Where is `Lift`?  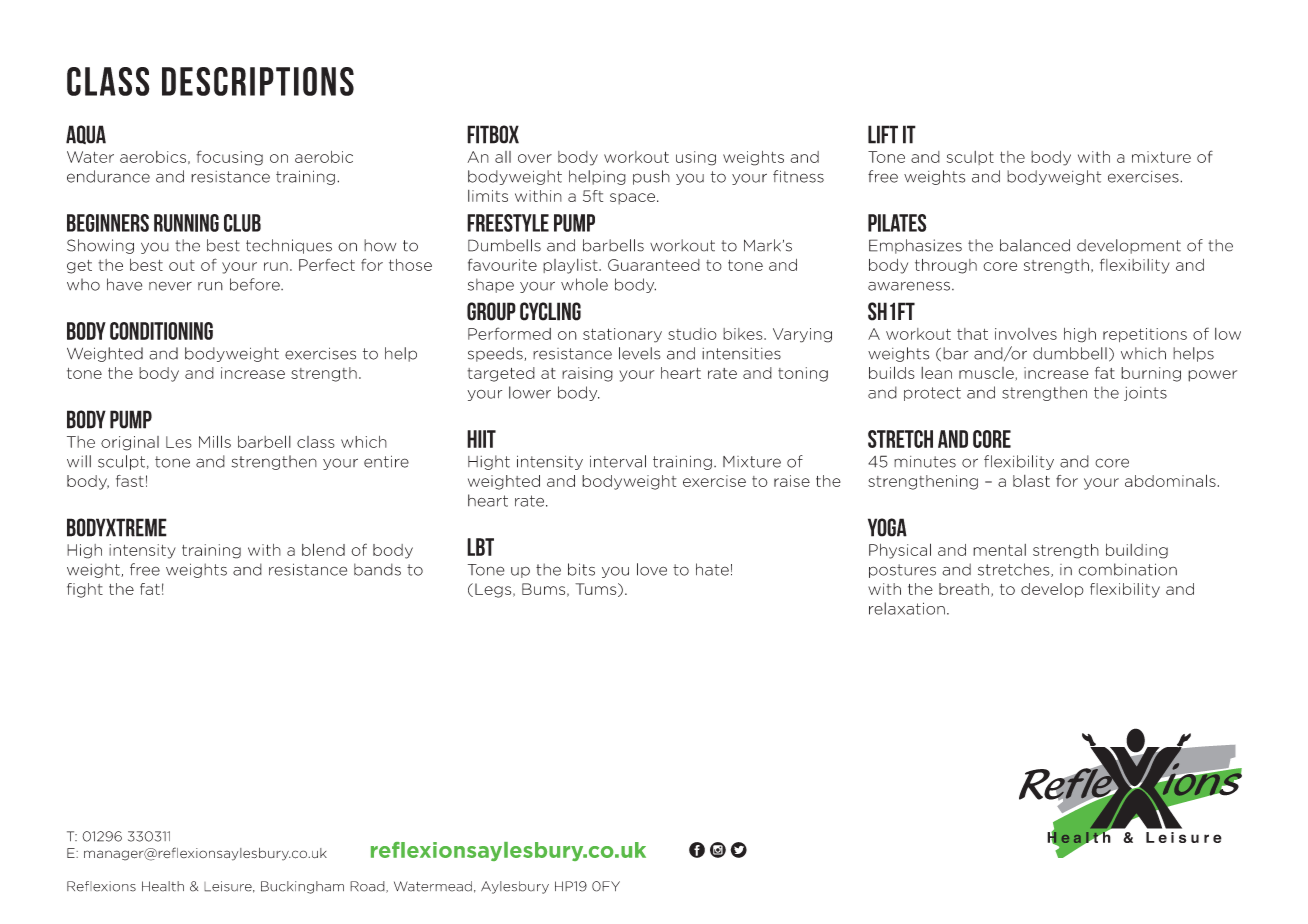 Lift is located at coordinates (883, 134).
